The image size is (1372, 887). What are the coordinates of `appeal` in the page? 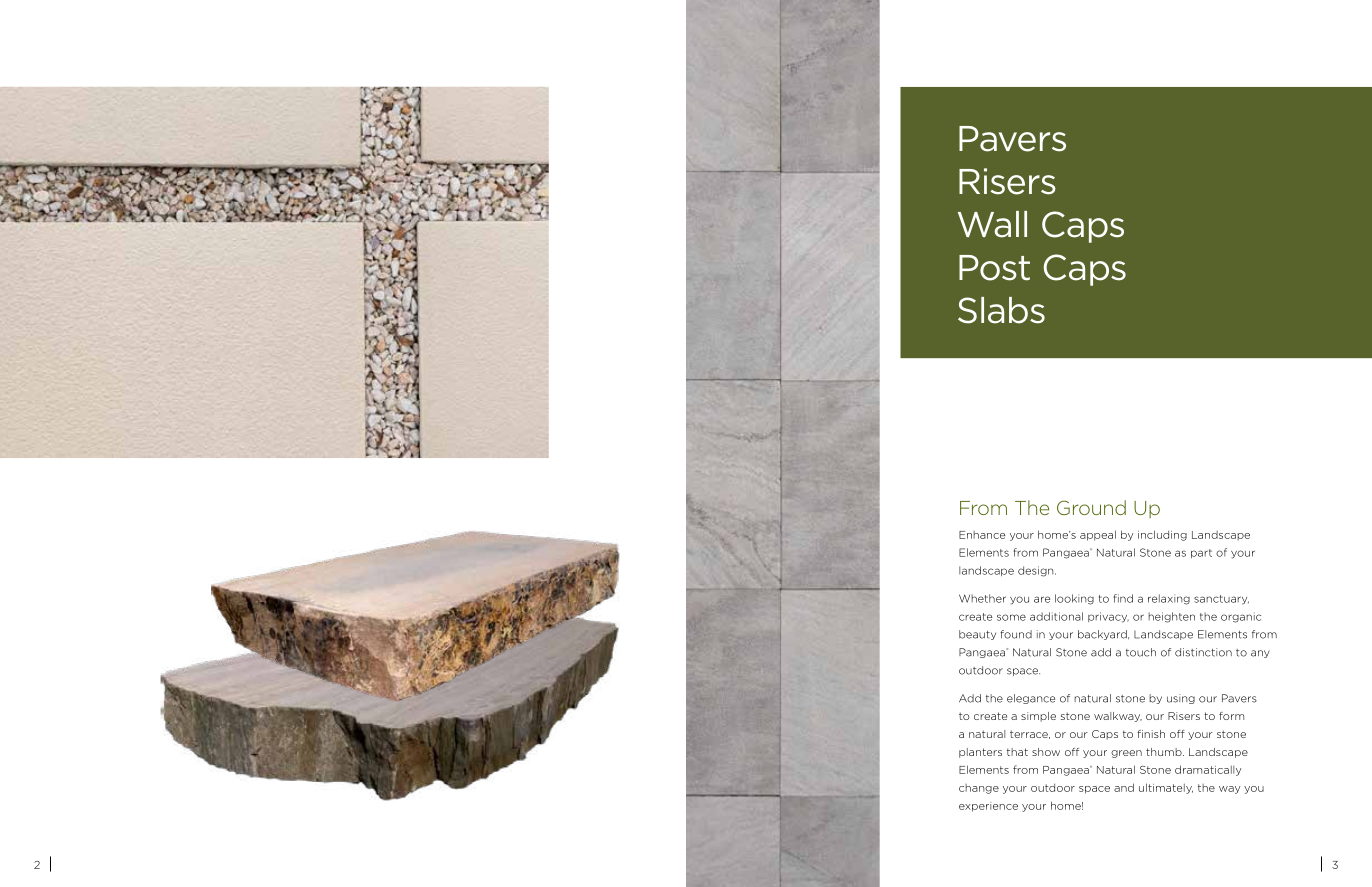 It's located at (1098, 535).
